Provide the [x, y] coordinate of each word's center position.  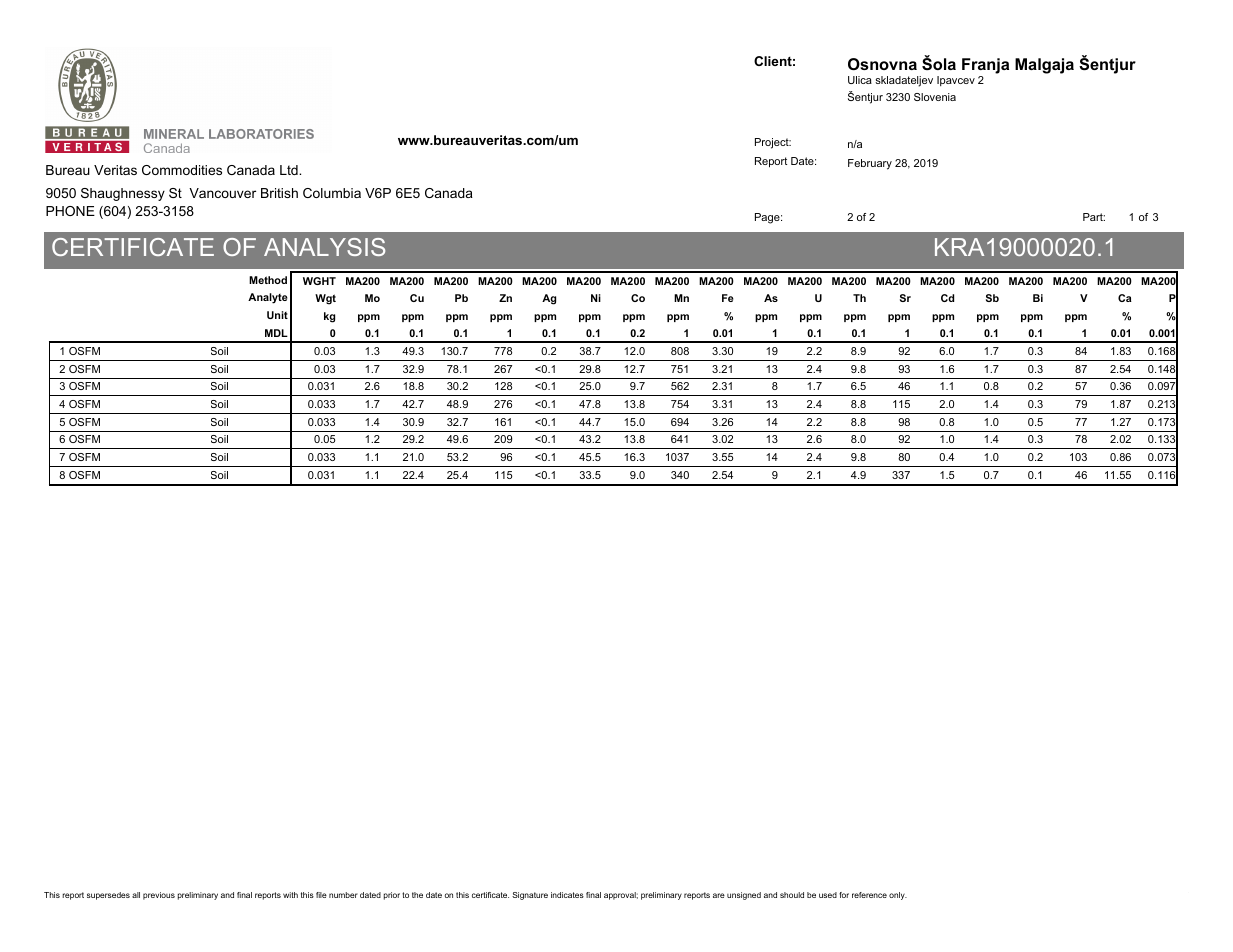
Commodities [182, 170]
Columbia [332, 193]
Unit [277, 315]
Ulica [860, 80]
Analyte [268, 298]
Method [268, 280]
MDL [276, 333]
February [870, 164]
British [279, 193]
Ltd [290, 170]
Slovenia [935, 97]
